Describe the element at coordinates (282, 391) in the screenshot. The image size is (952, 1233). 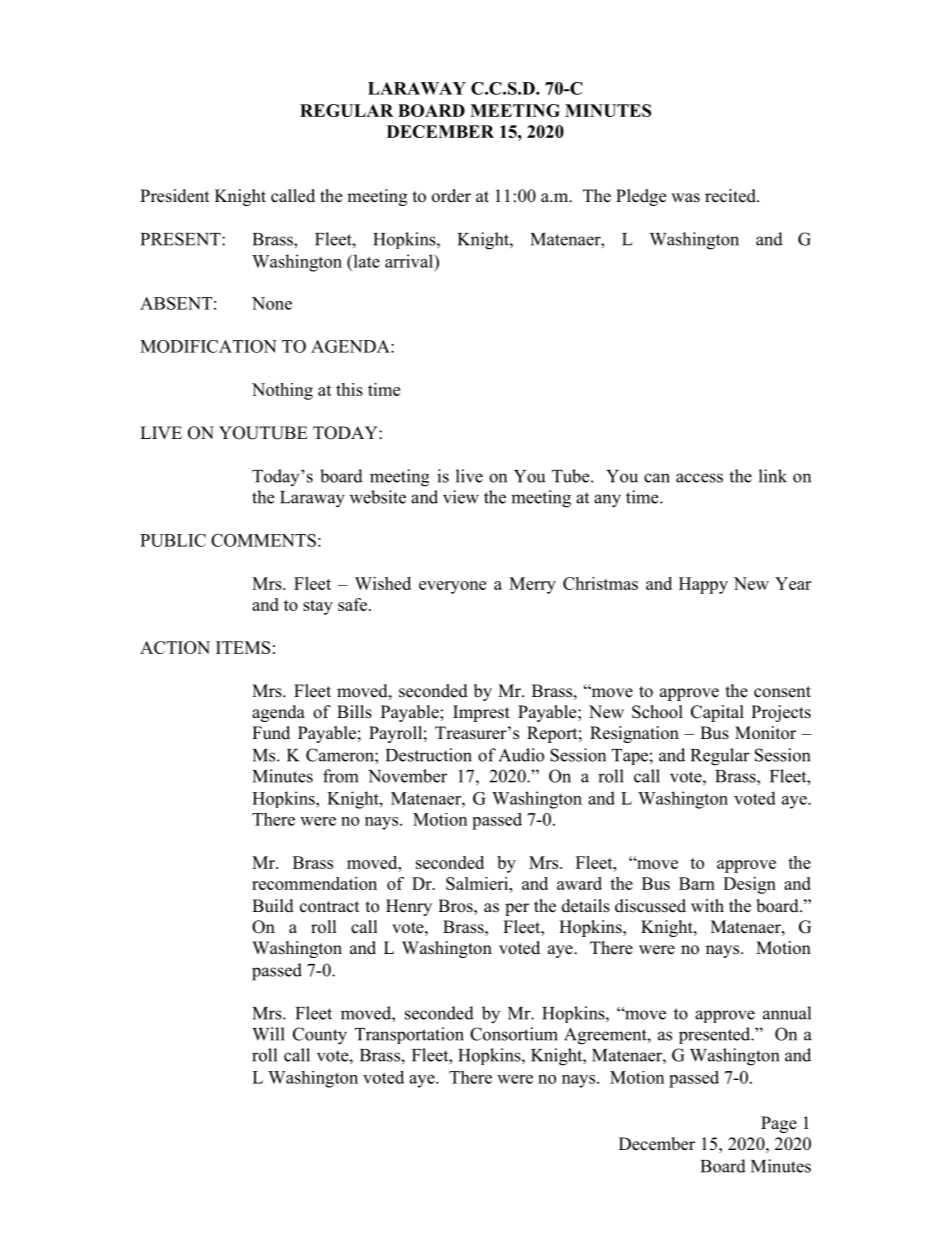
I see `Nothing` at that location.
